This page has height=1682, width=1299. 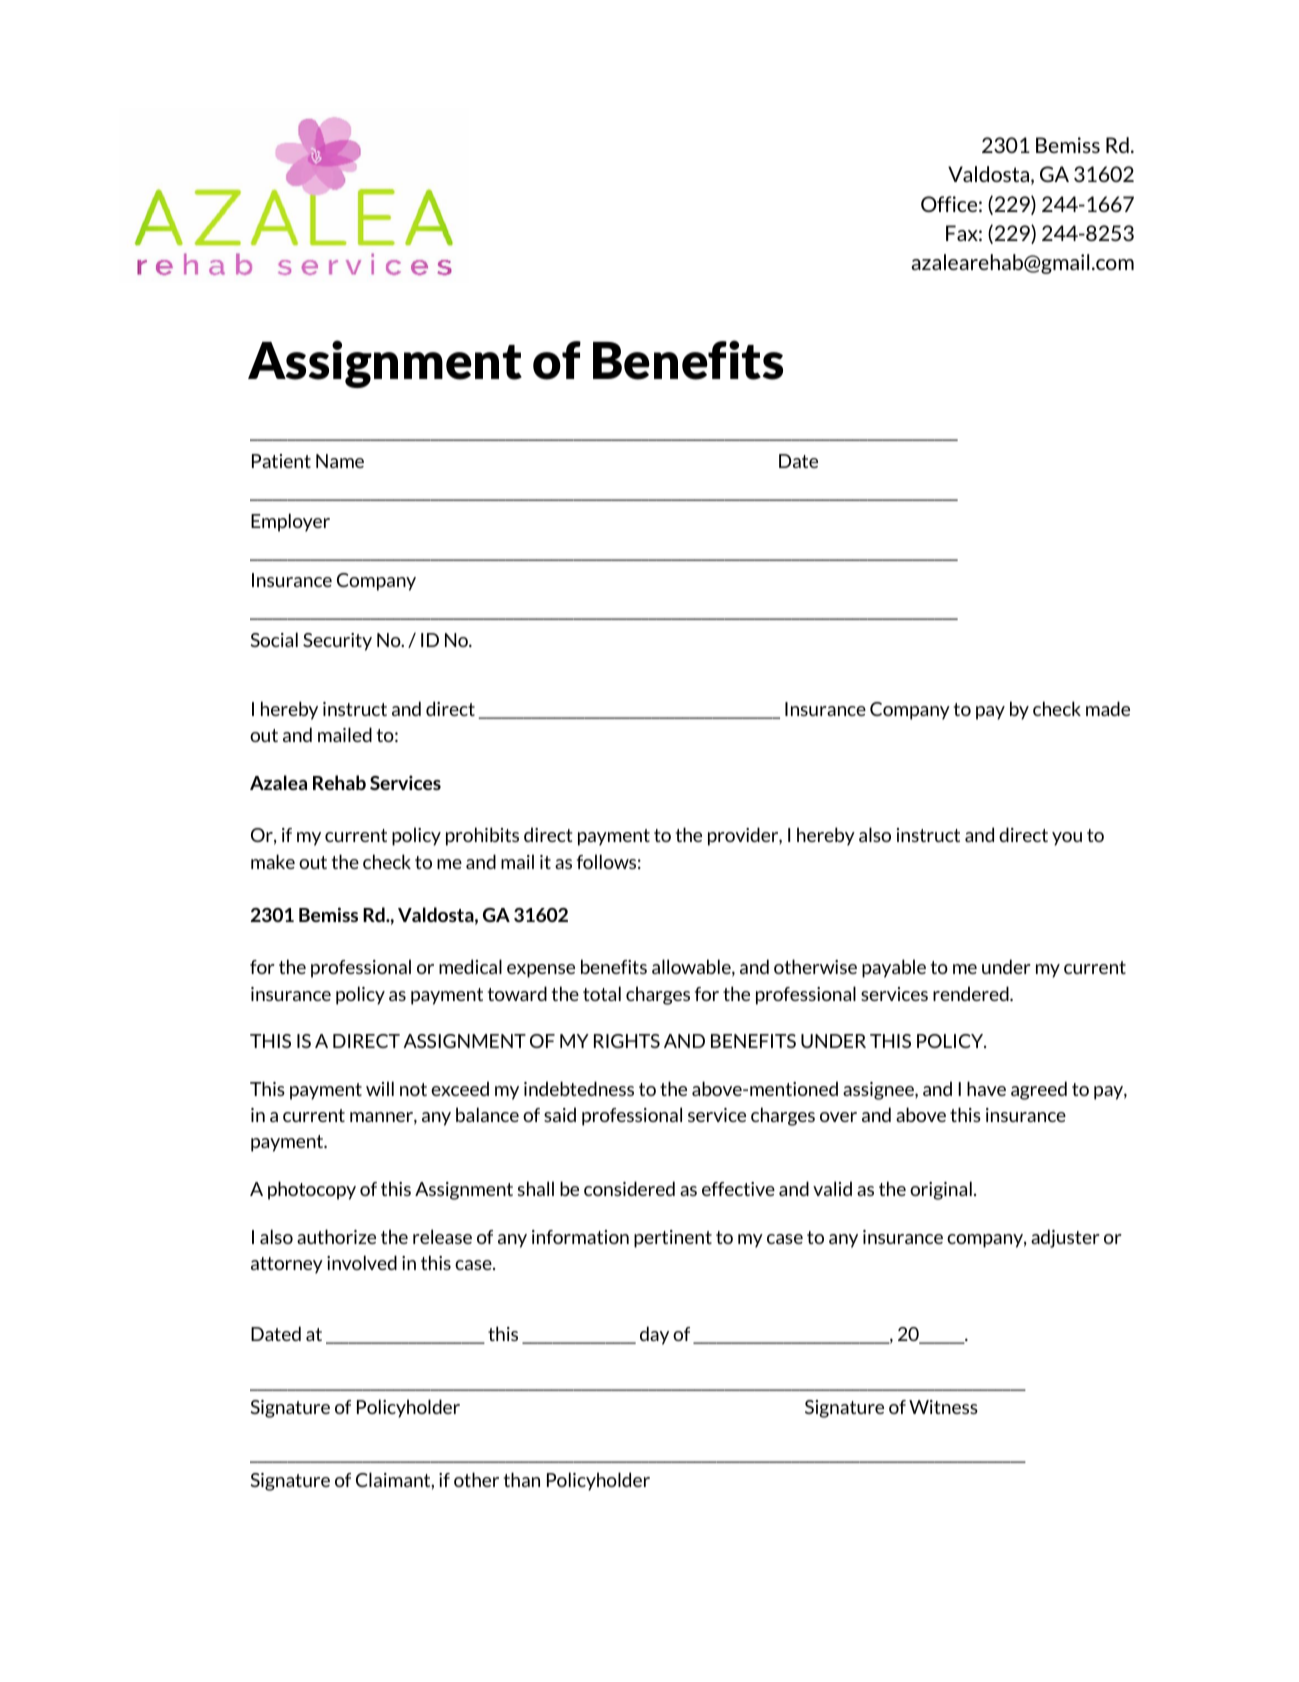 What do you see at coordinates (602, 993) in the page?
I see `total` at bounding box center [602, 993].
